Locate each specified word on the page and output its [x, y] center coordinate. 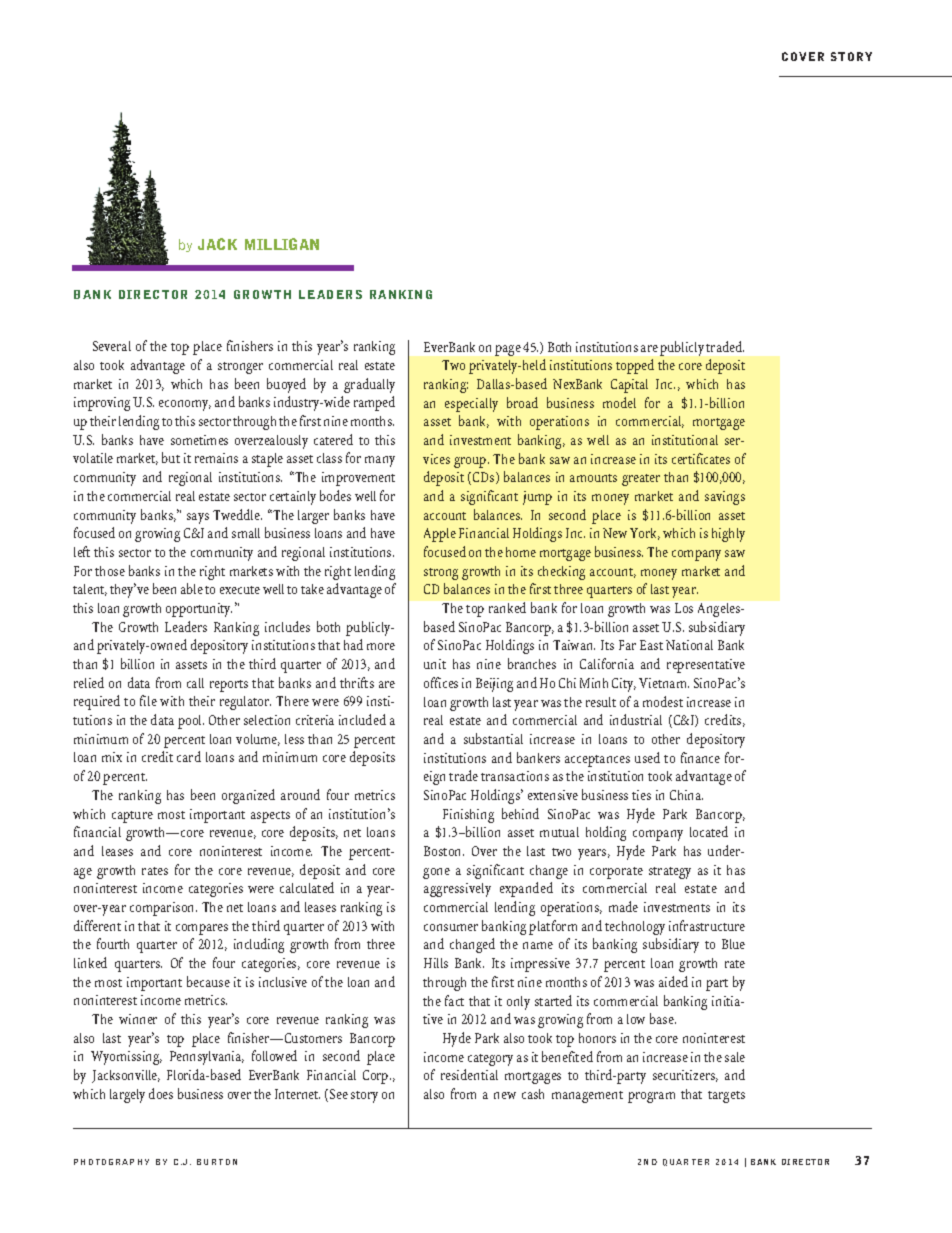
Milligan [282, 244]
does [161, 1093]
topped [635, 366]
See [339, 1094]
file [148, 700]
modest [663, 701]
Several [112, 346]
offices [441, 682]
